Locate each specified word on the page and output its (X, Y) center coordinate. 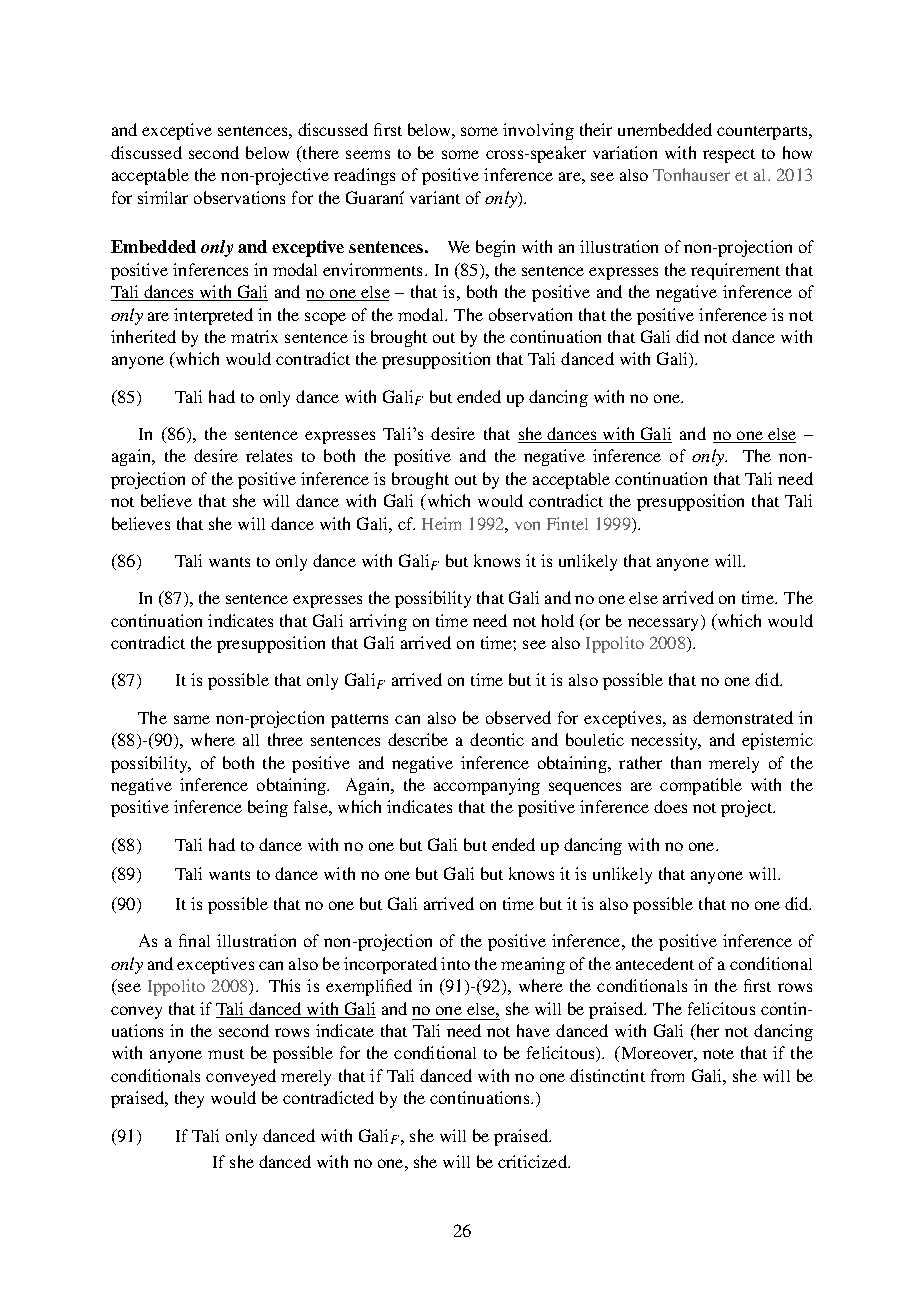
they (189, 1099)
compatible (701, 786)
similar (163, 197)
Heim (441, 523)
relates (269, 456)
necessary (665, 624)
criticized (533, 1161)
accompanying (487, 786)
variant (435, 197)
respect (729, 156)
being (268, 808)
